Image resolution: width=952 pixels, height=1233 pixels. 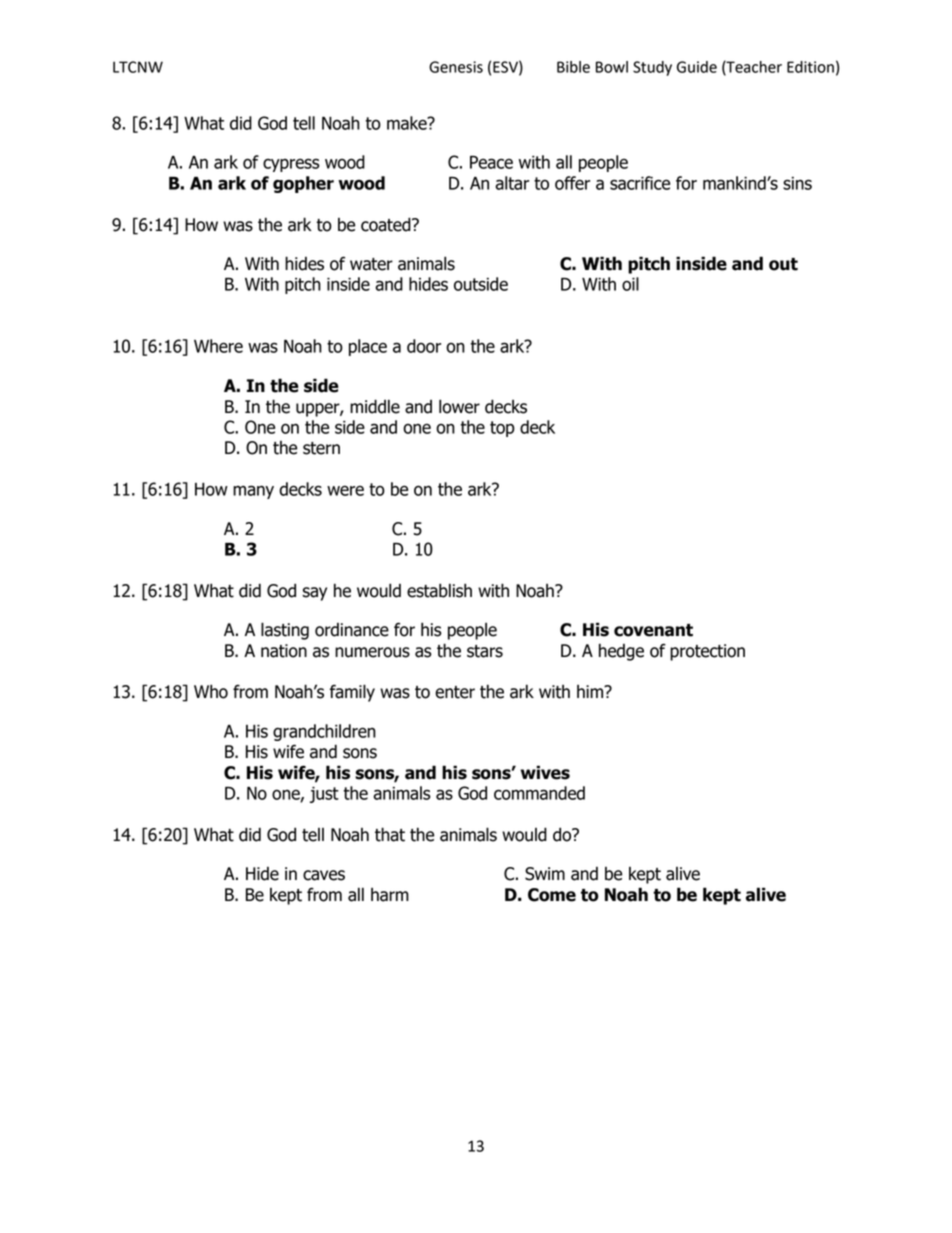 I want to click on many, so click(x=253, y=492).
